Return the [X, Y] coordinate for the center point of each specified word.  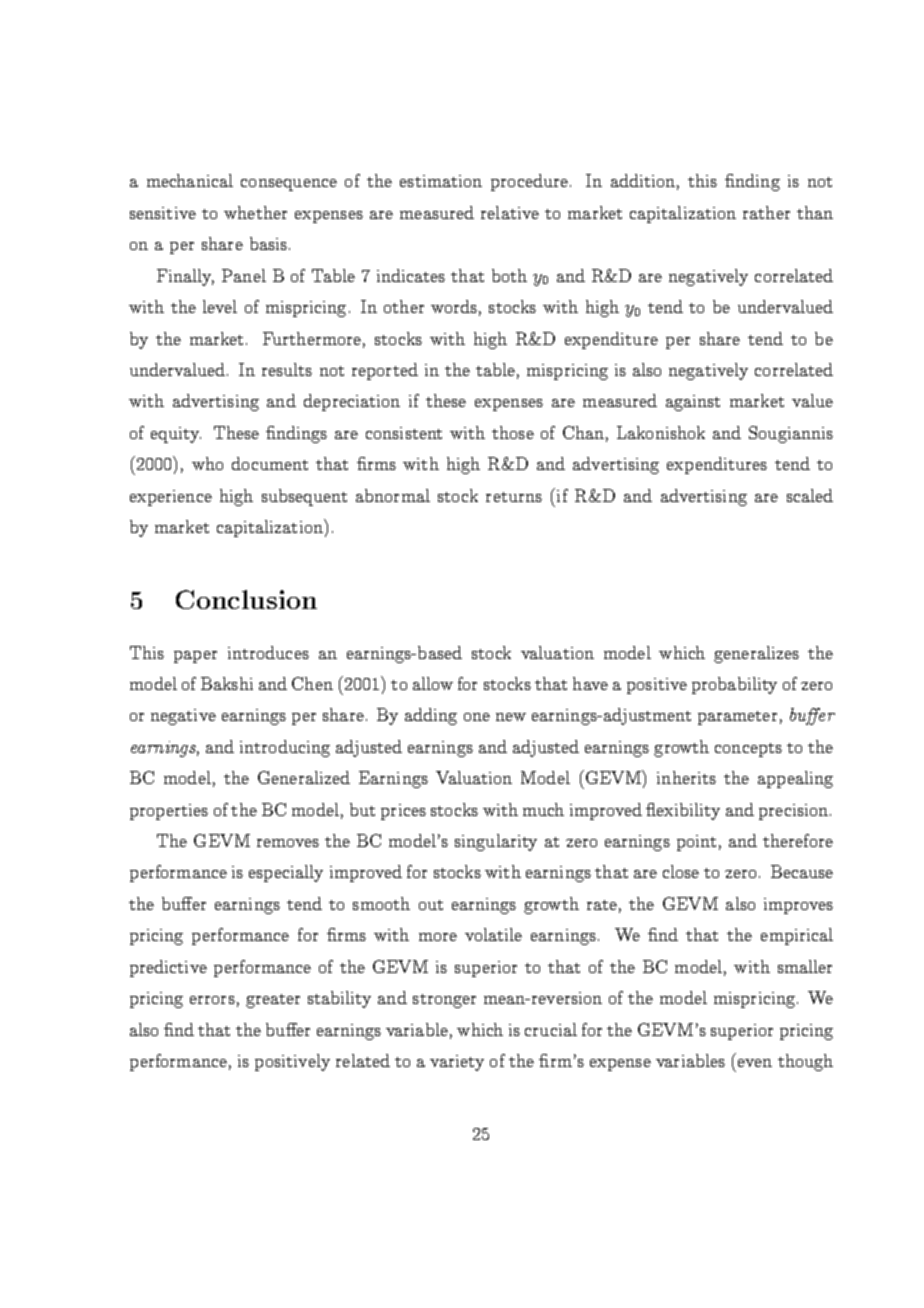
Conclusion [246, 599]
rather [766, 212]
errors [212, 1000]
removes [288, 843]
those [513, 432]
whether [255, 212]
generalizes [756, 654]
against [693, 403]
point [696, 843]
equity [176, 435]
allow [433, 683]
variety [457, 1063]
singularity [496, 842]
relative [510, 212]
